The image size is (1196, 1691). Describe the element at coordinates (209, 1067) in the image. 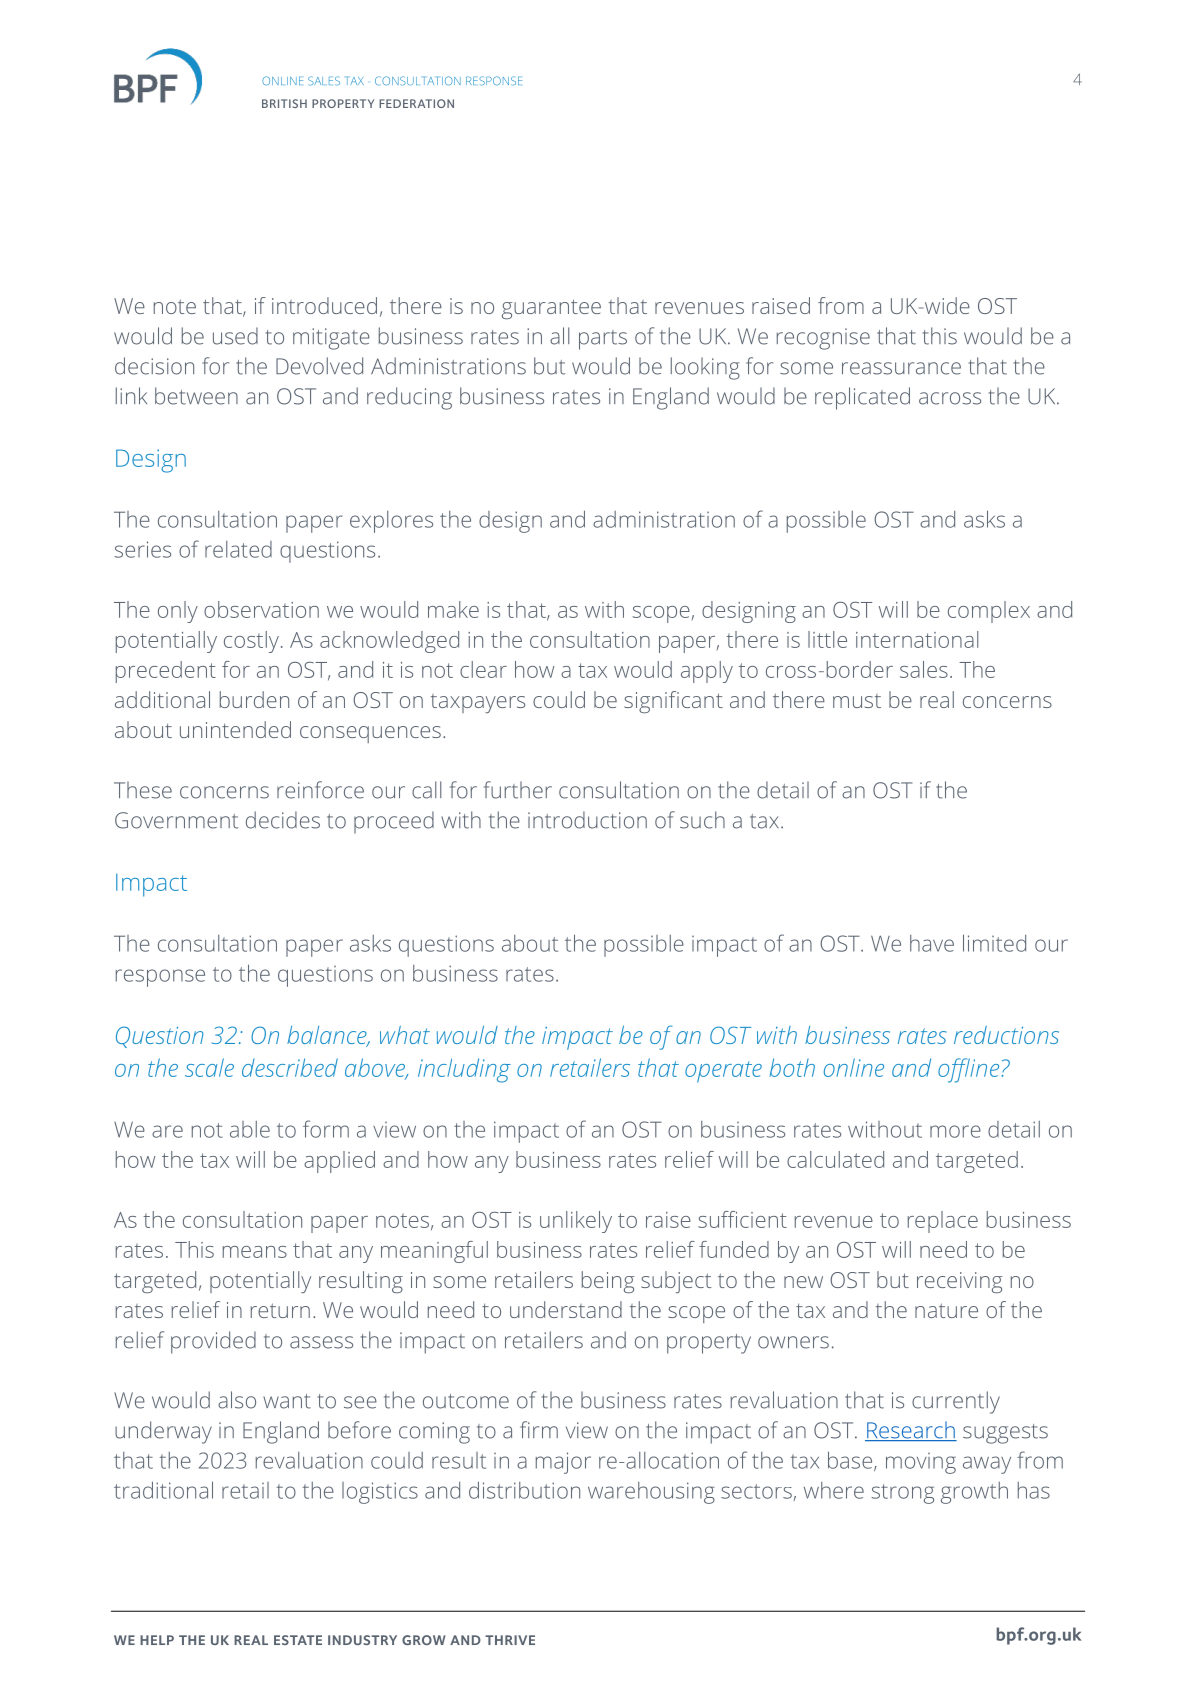

I see `scale` at that location.
